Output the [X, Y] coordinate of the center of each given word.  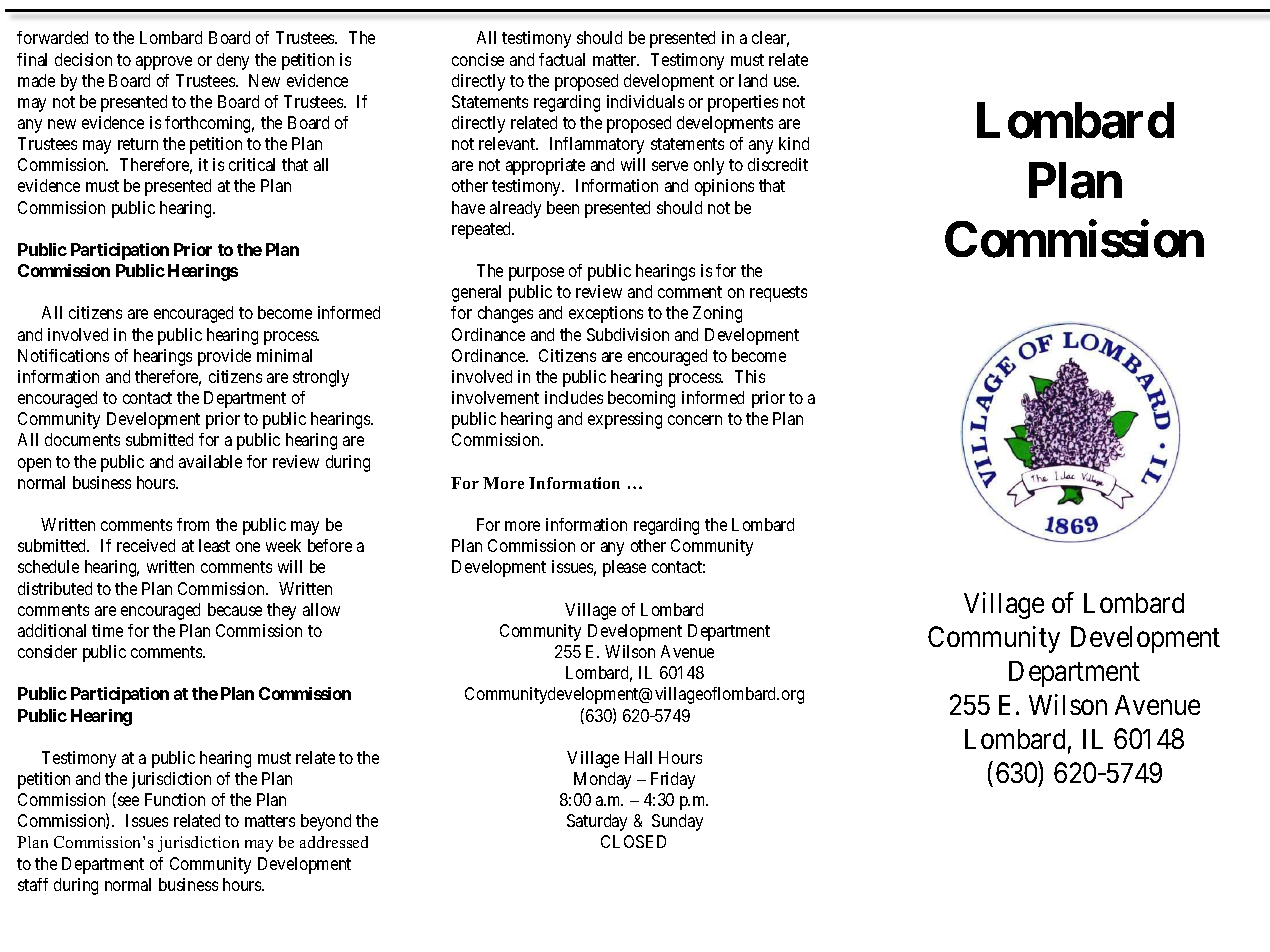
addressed [334, 842]
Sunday [677, 822]
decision [83, 59]
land [753, 80]
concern [695, 420]
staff [33, 884]
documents [82, 439]
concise [478, 59]
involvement [495, 397]
